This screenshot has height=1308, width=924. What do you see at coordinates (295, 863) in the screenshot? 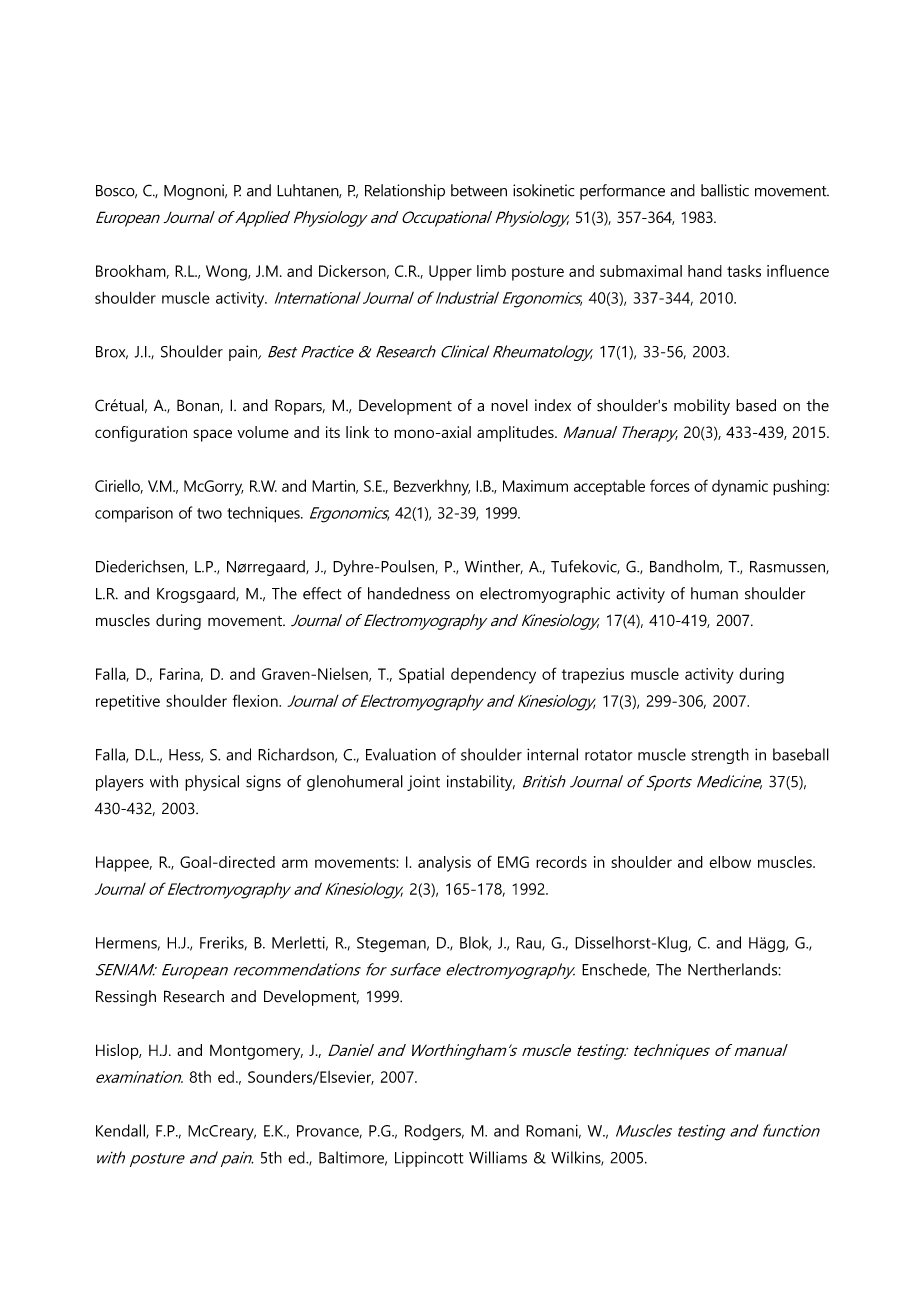
I see `arm` at bounding box center [295, 863].
